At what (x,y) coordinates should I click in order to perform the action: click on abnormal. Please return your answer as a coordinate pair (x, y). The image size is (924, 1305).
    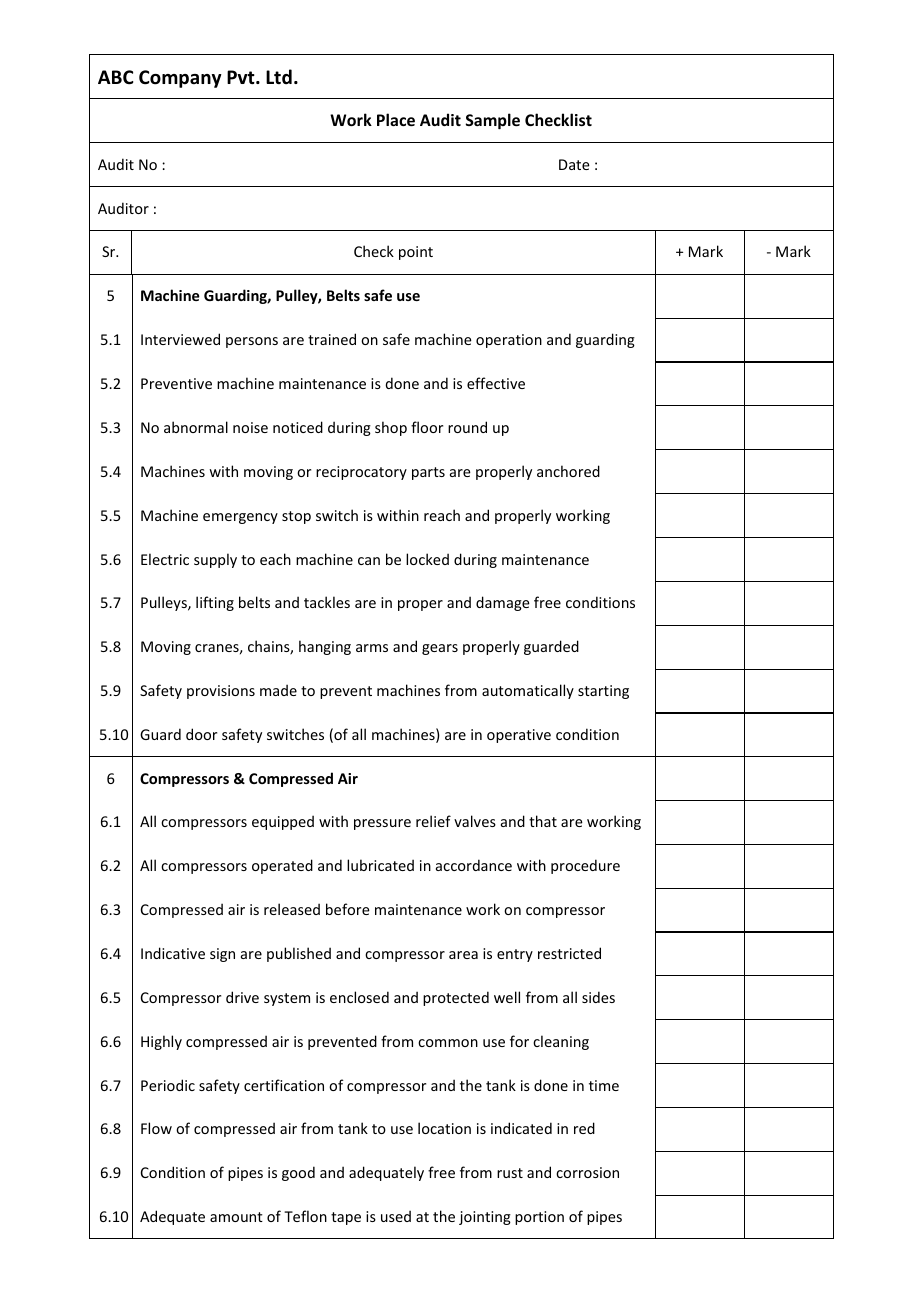
    Looking at the image, I should click on (196, 427).
